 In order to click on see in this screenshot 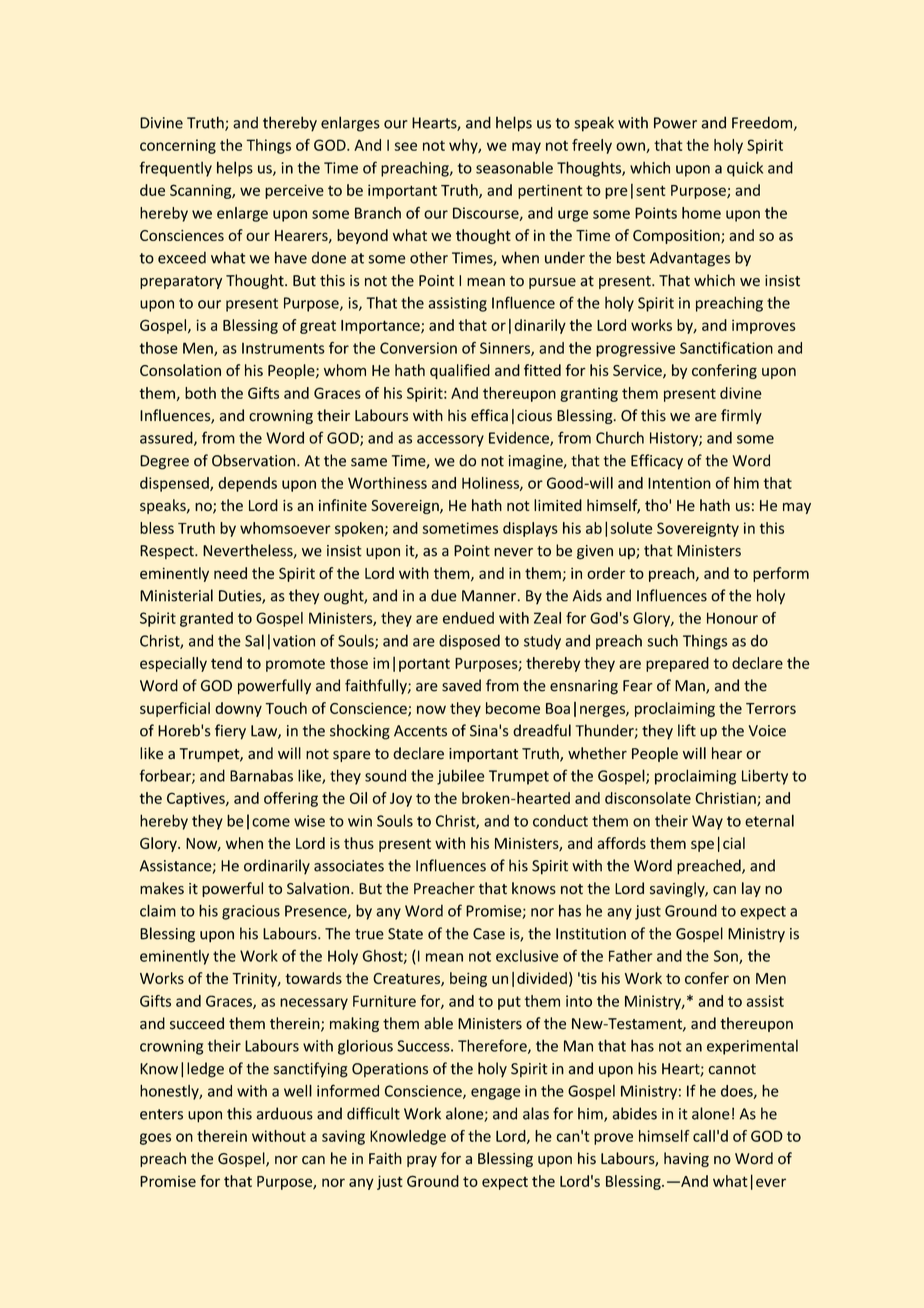, I will do `click(405, 146)`.
